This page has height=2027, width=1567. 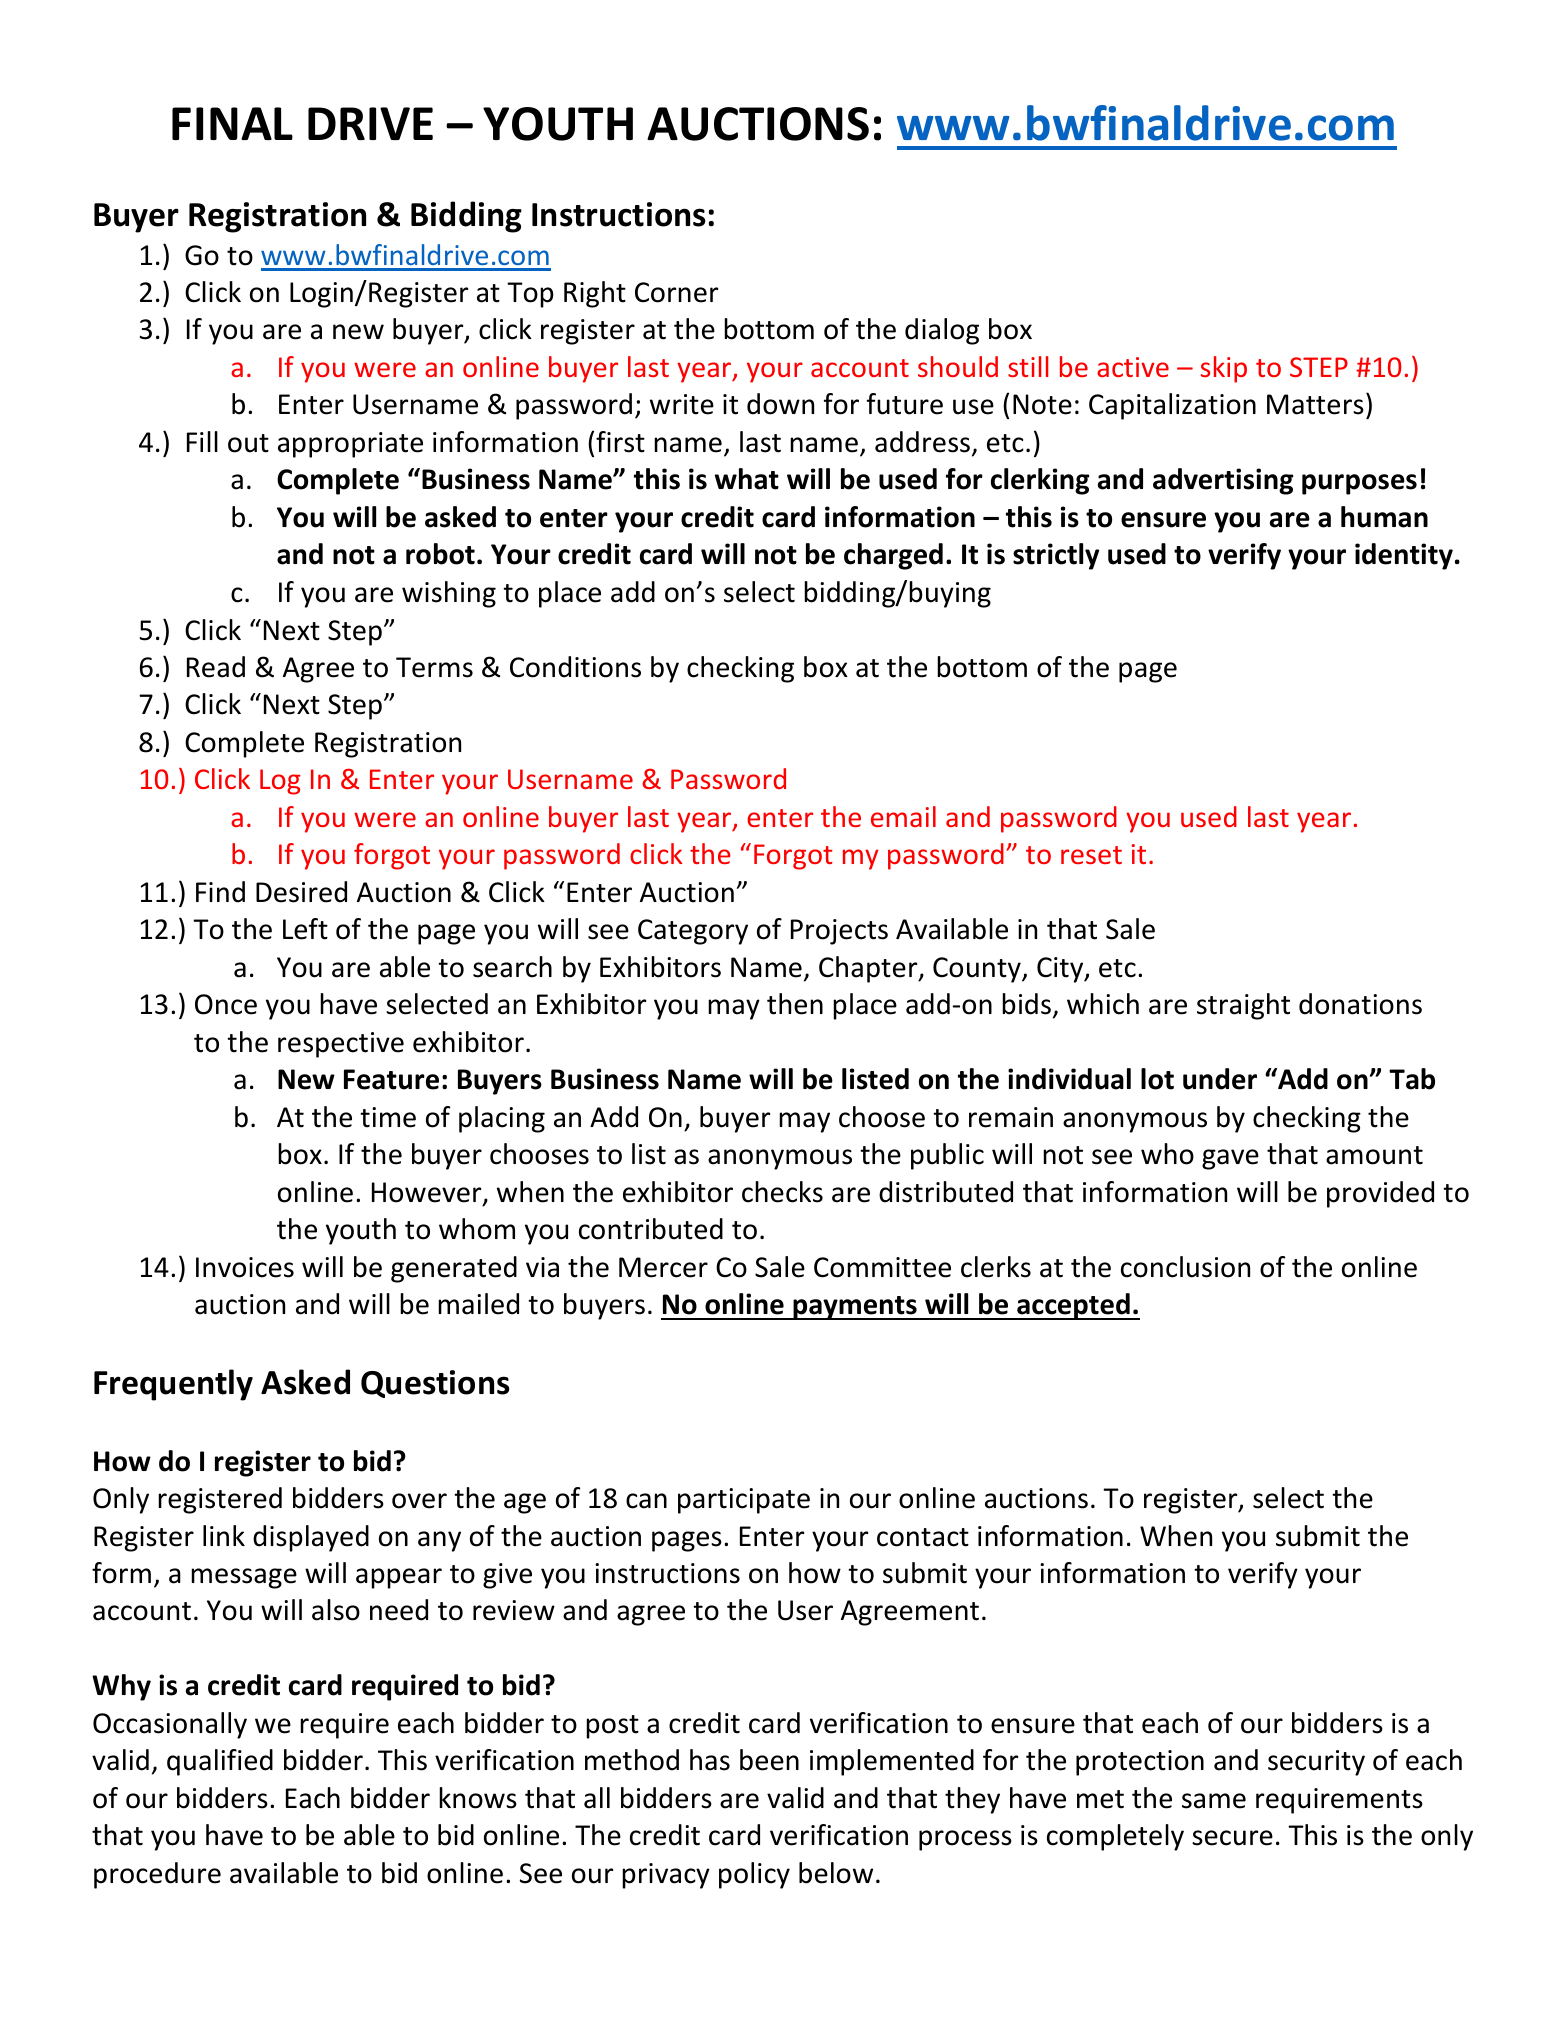 I want to click on email, so click(x=903, y=816).
